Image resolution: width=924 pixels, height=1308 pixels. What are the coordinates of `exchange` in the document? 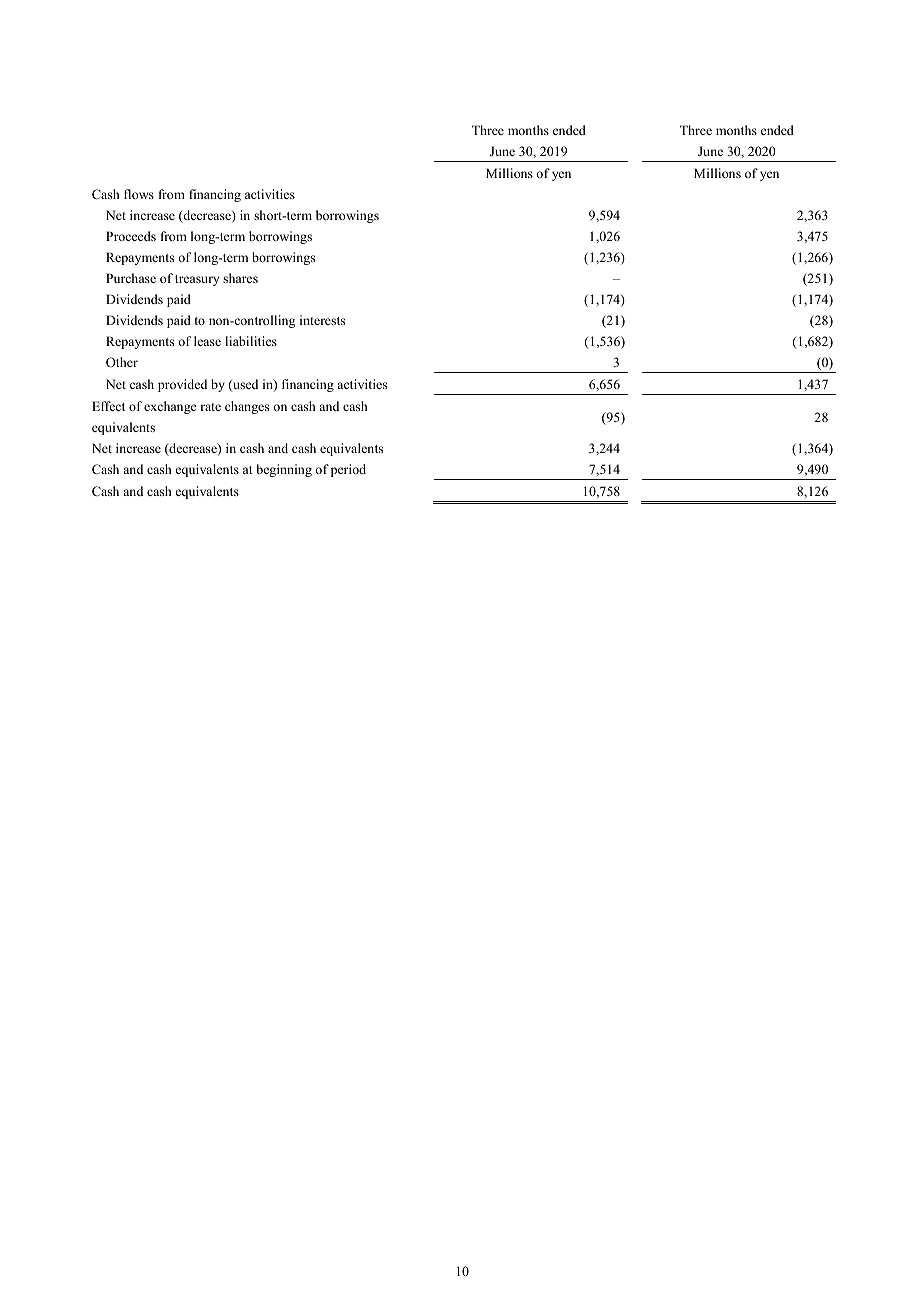 It's located at (170, 407).
